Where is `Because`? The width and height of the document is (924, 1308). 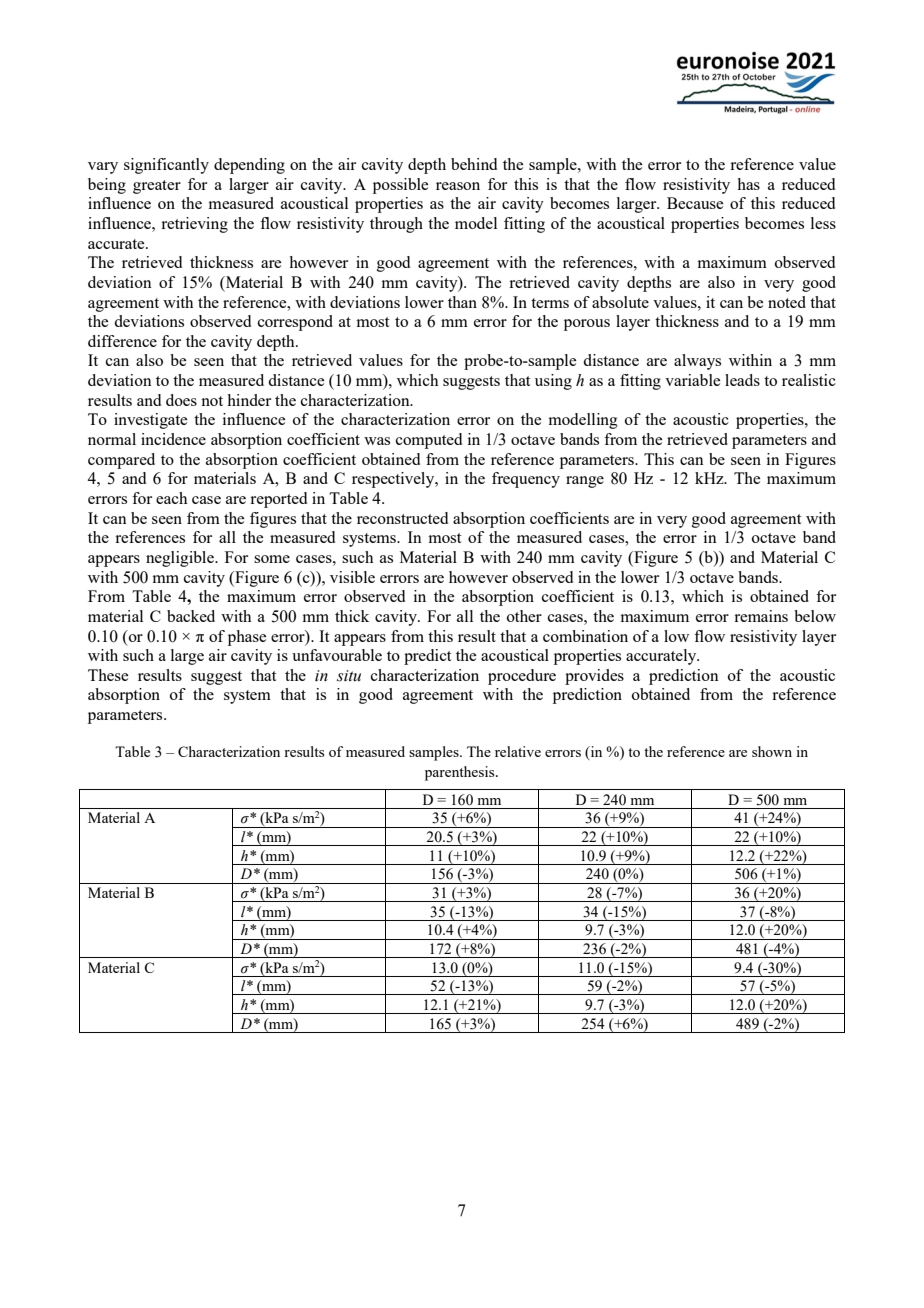 Because is located at coordinates (695, 203).
